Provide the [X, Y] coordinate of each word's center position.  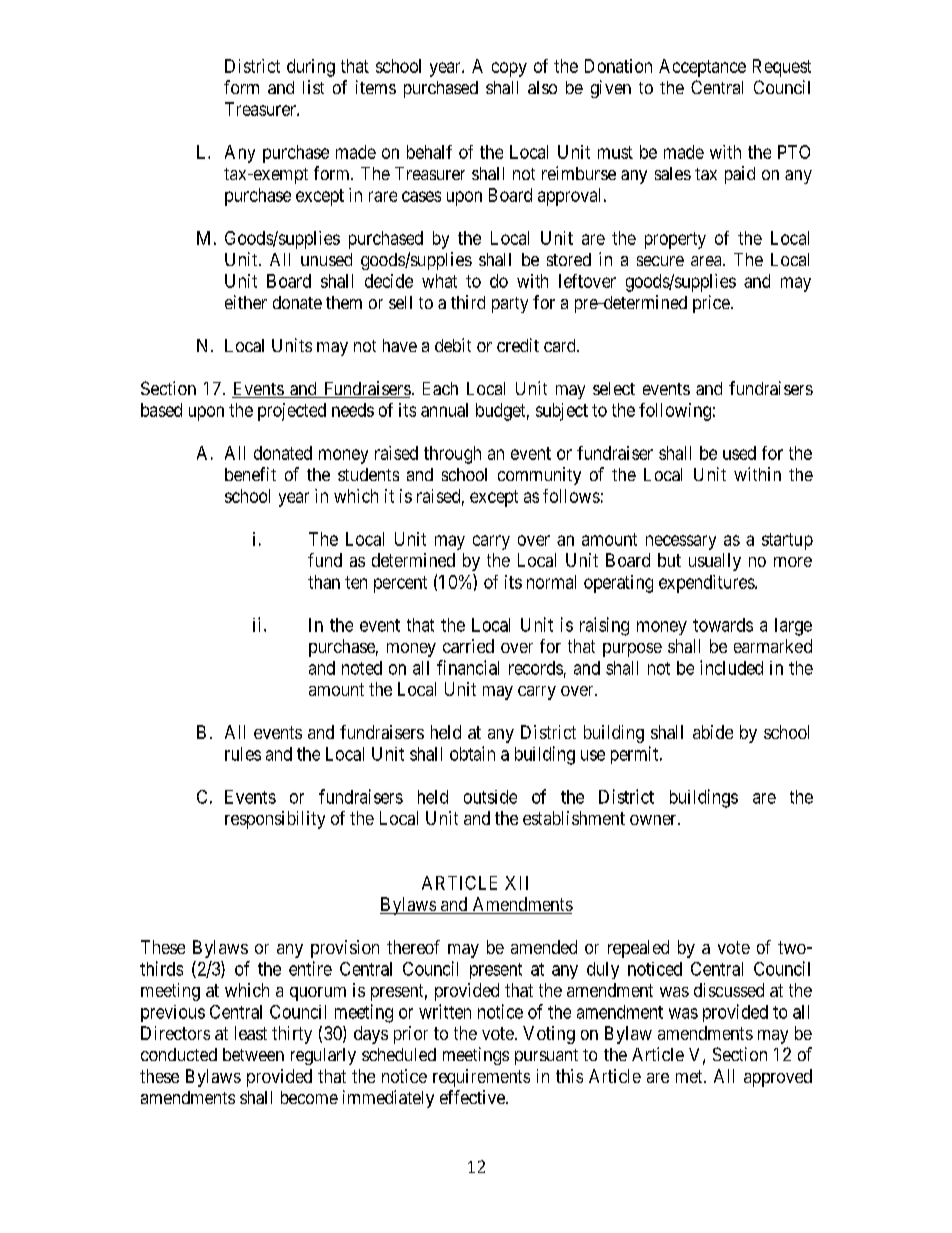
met [690, 1076]
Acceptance [702, 68]
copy [509, 69]
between [253, 1054]
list [313, 87]
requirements [481, 1078]
